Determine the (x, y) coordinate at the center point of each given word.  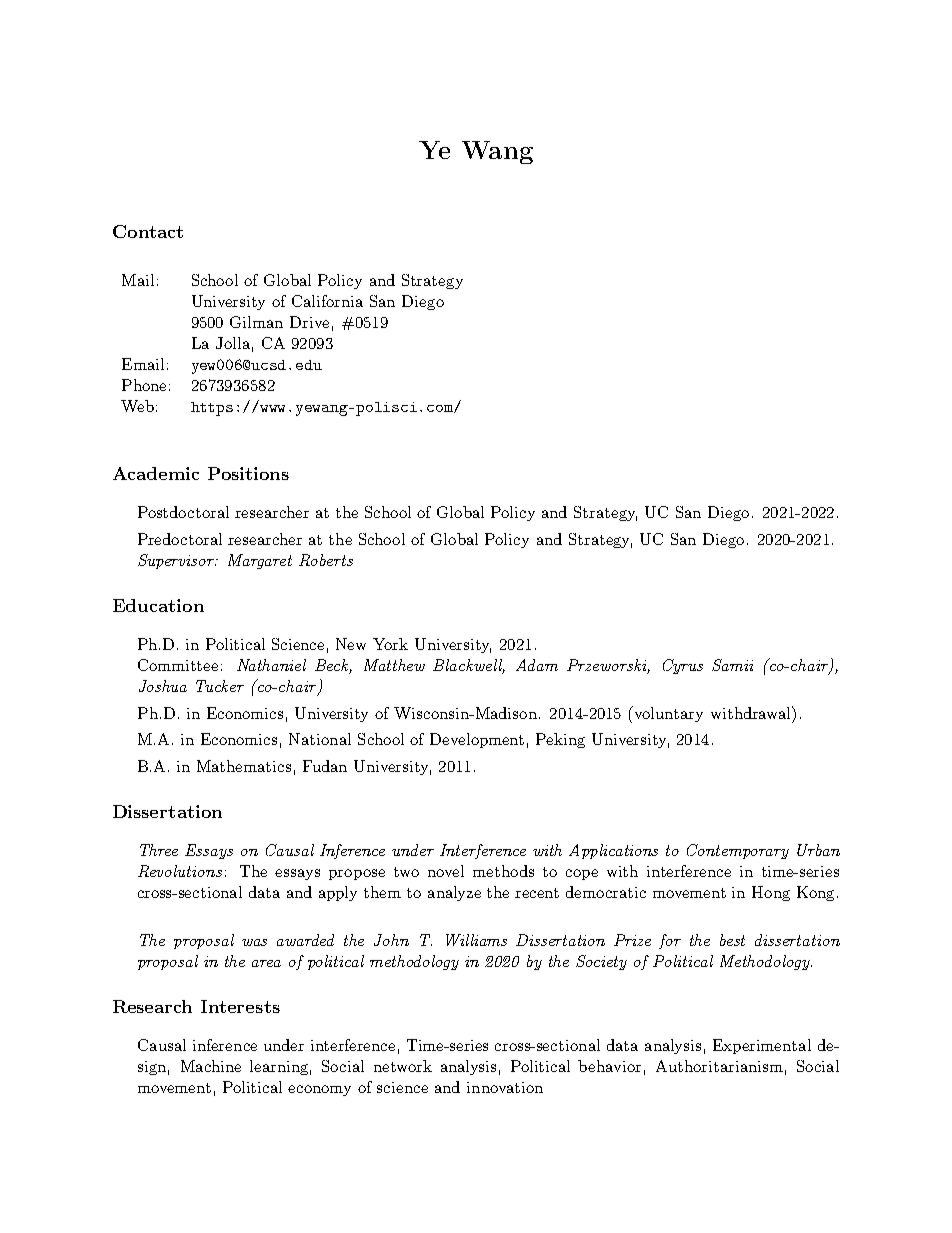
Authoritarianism (719, 1066)
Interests (240, 1006)
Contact (148, 231)
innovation (505, 1087)
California (327, 301)
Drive (309, 322)
